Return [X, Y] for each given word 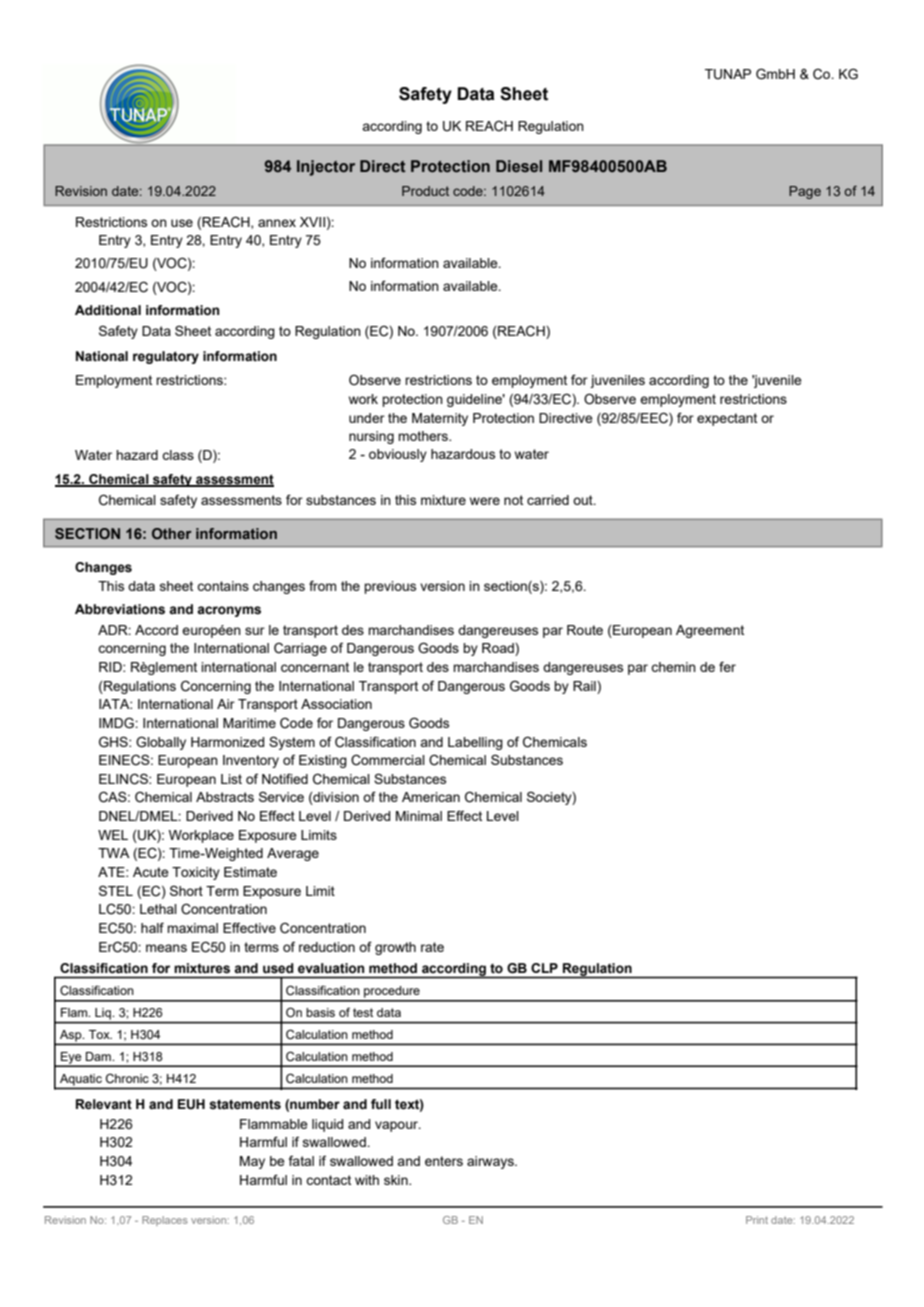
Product [425, 191]
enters [444, 1161]
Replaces [165, 1221]
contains [223, 586]
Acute [151, 872]
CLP [544, 968]
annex [277, 223]
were [485, 501]
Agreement [710, 631]
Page [805, 192]
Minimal [419, 816]
